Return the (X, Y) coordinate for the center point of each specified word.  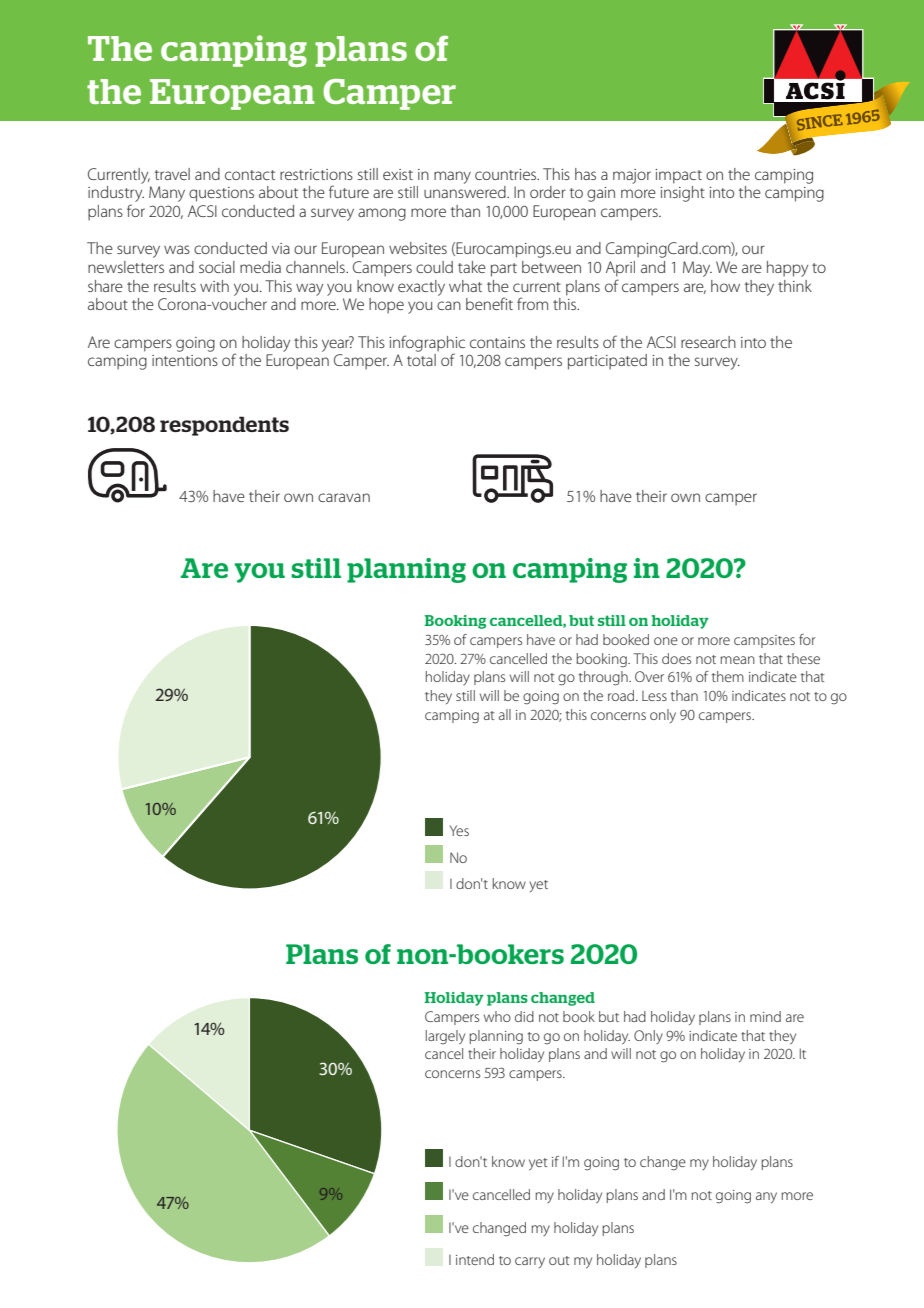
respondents (224, 426)
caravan (344, 497)
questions (221, 194)
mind (765, 1016)
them (728, 676)
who (497, 1016)
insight (682, 194)
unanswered (466, 192)
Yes (459, 830)
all (505, 714)
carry (530, 1262)
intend (475, 1259)
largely (445, 1037)
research (708, 342)
